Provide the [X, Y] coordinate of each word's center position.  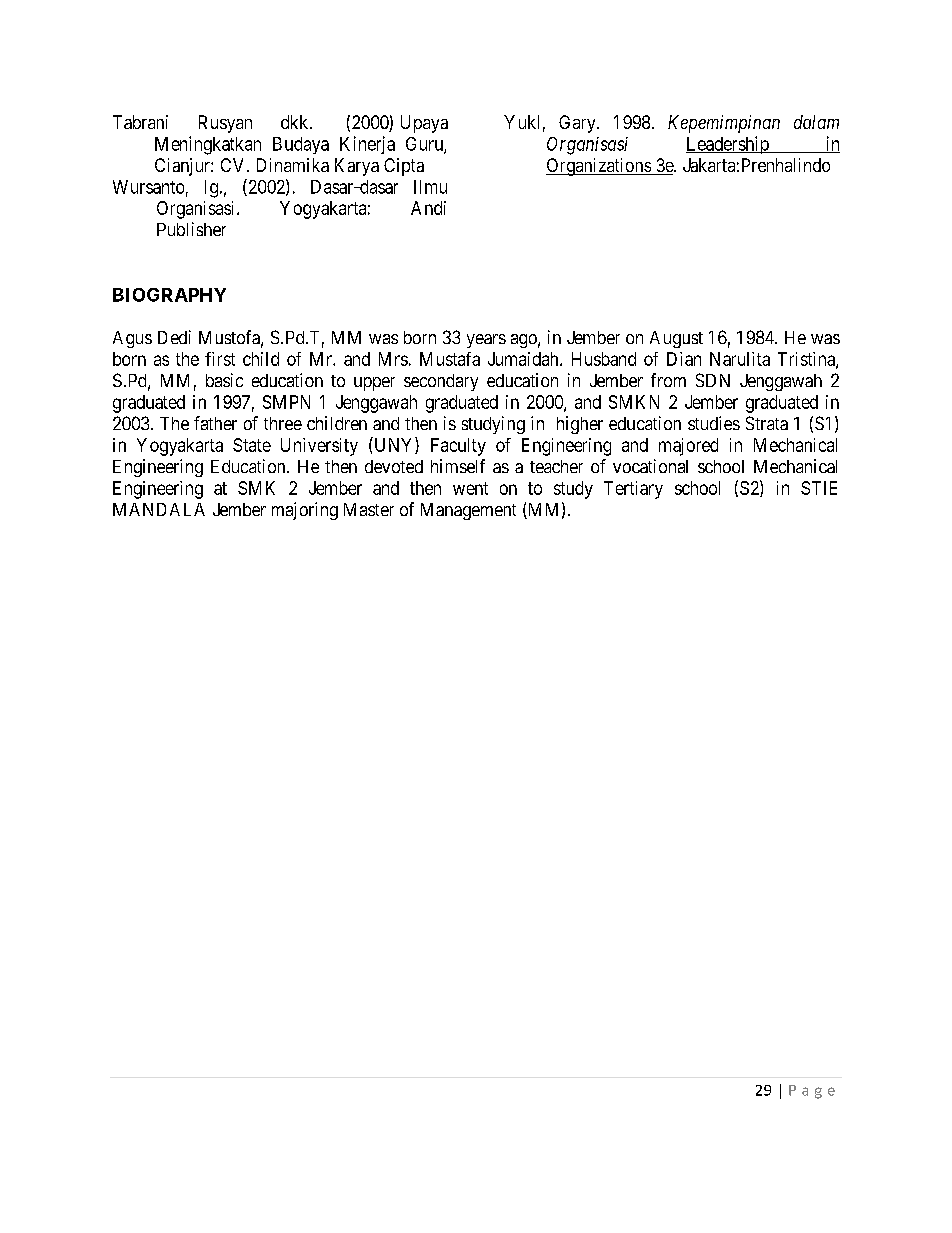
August [676, 339]
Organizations [599, 167]
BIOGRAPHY [169, 295]
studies [714, 423]
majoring [305, 511]
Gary [578, 124]
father [215, 423]
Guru [425, 145]
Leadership [728, 145]
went [470, 488]
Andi [428, 208]
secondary [441, 382]
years [486, 341]
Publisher [191, 229]
